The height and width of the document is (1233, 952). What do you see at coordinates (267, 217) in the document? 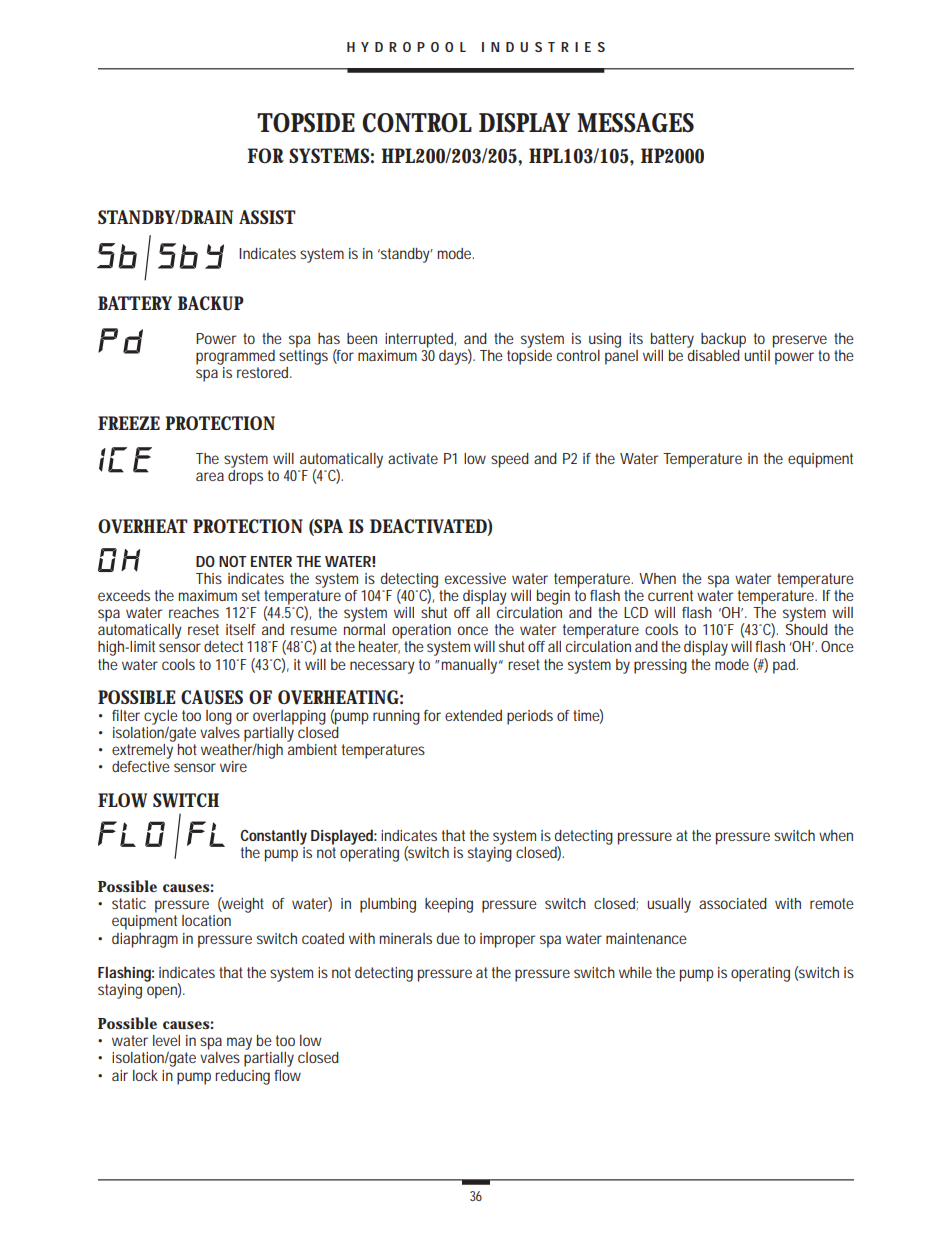
I see `ASSIST` at bounding box center [267, 217].
